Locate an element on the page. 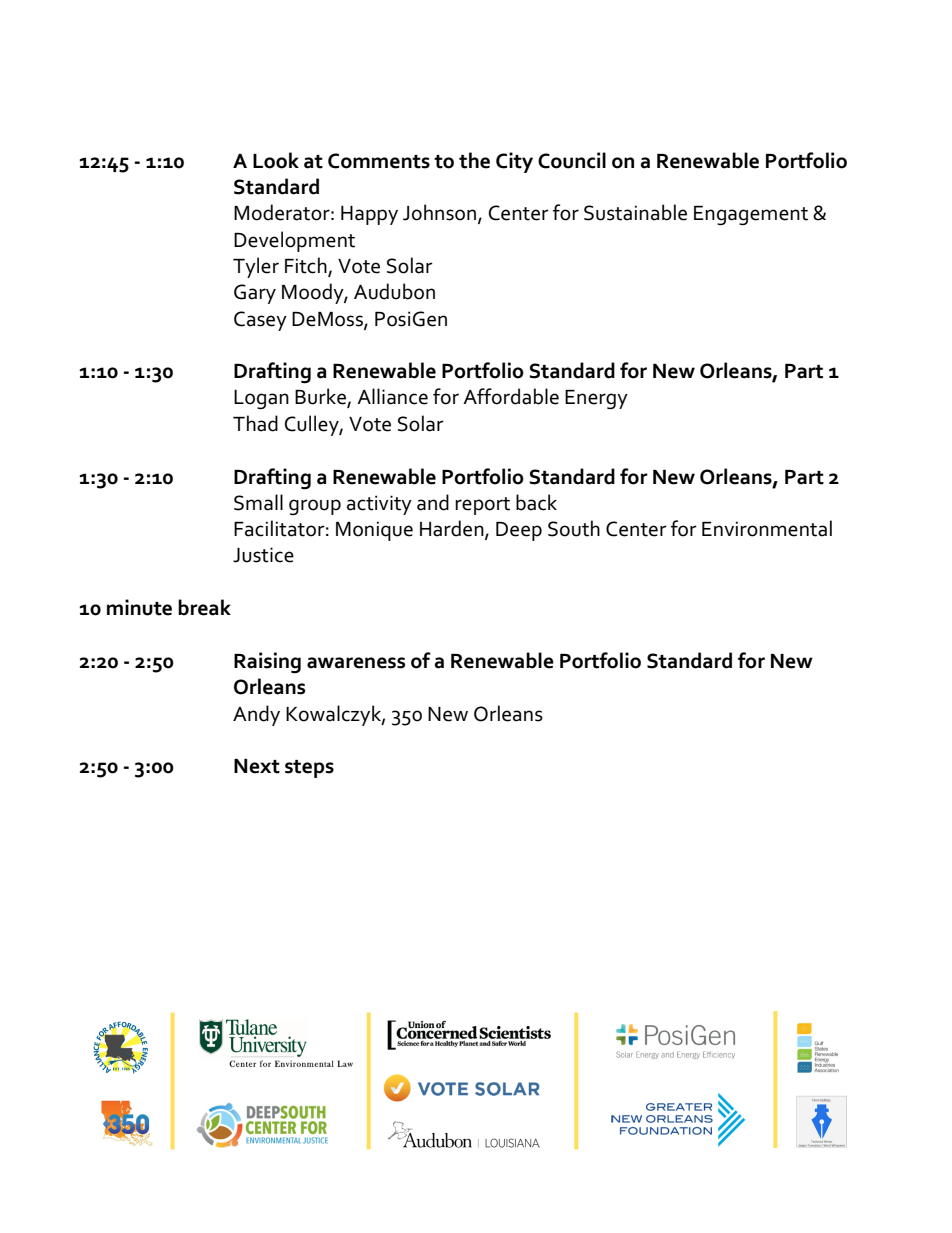 This image has width=952, height=1233. Affordable is located at coordinates (511, 396).
